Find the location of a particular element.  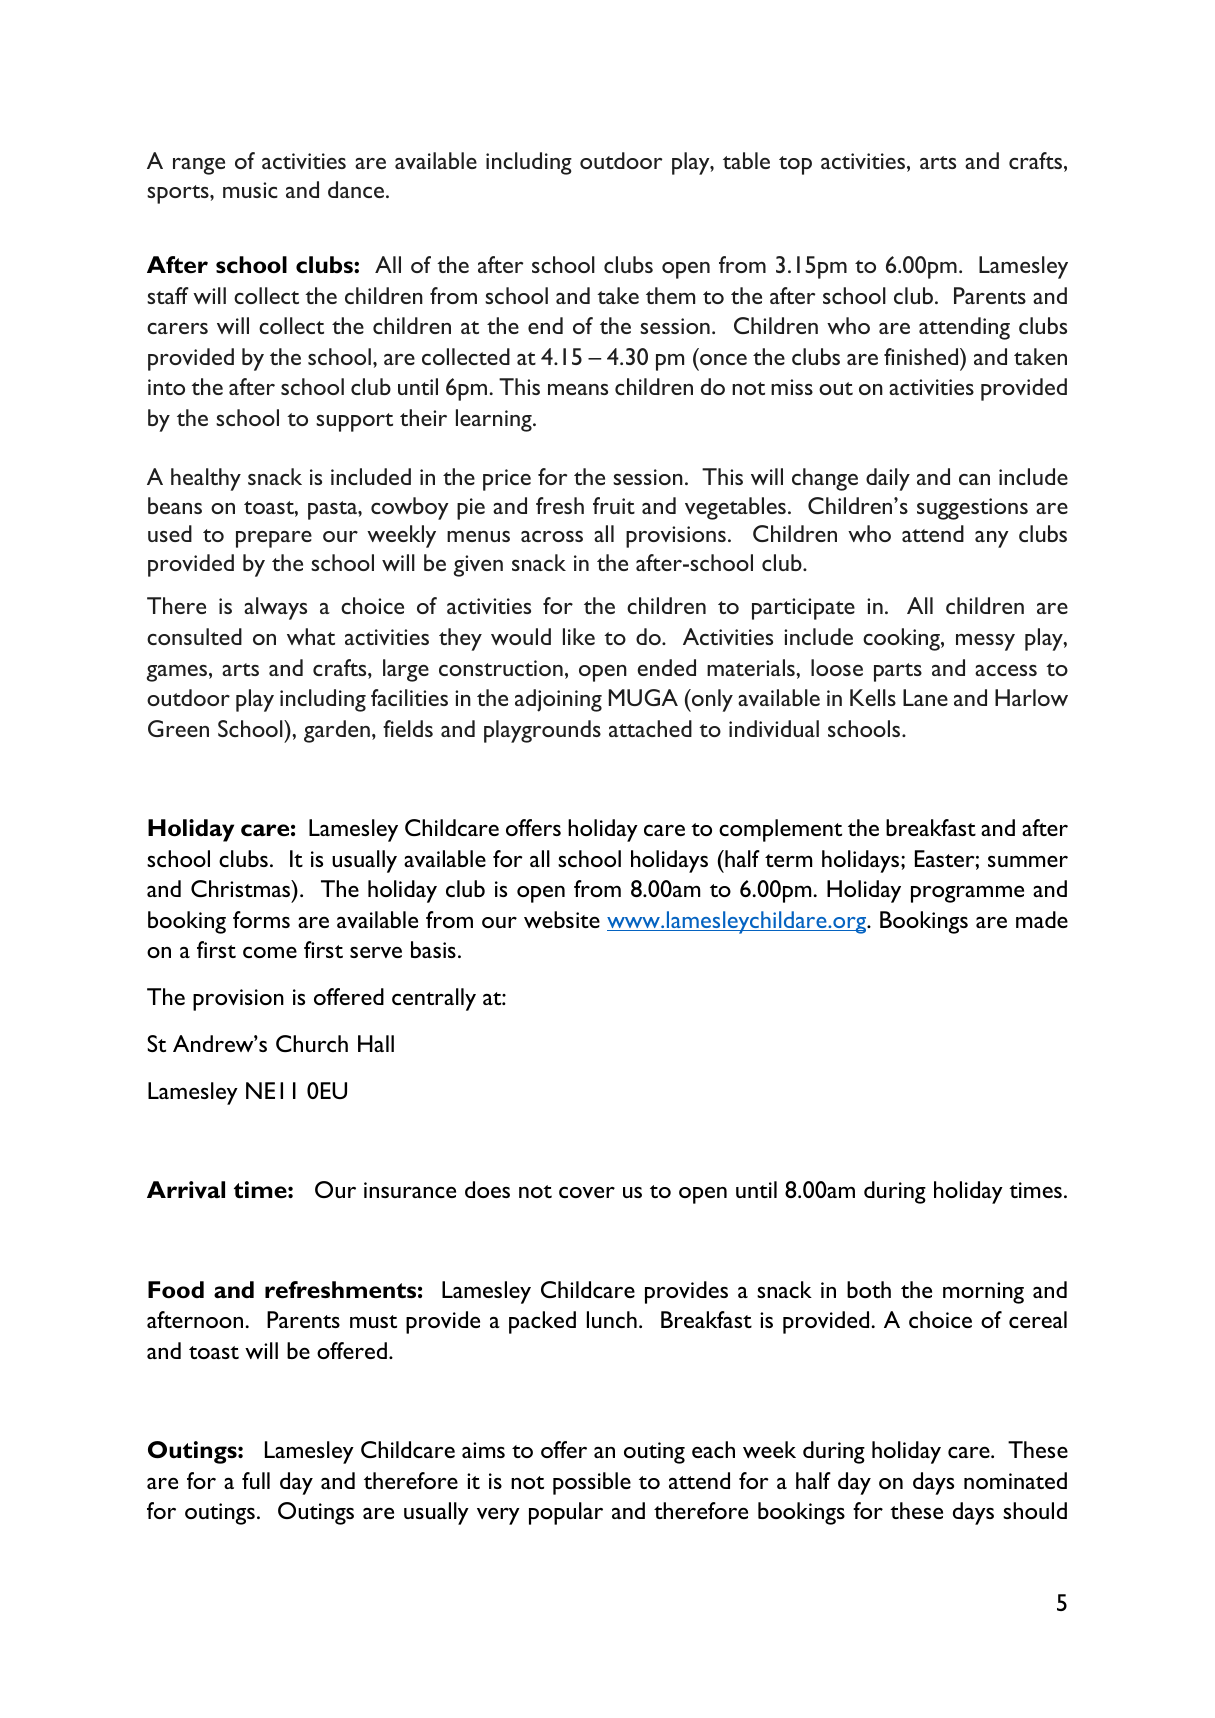

always is located at coordinates (275, 608).
